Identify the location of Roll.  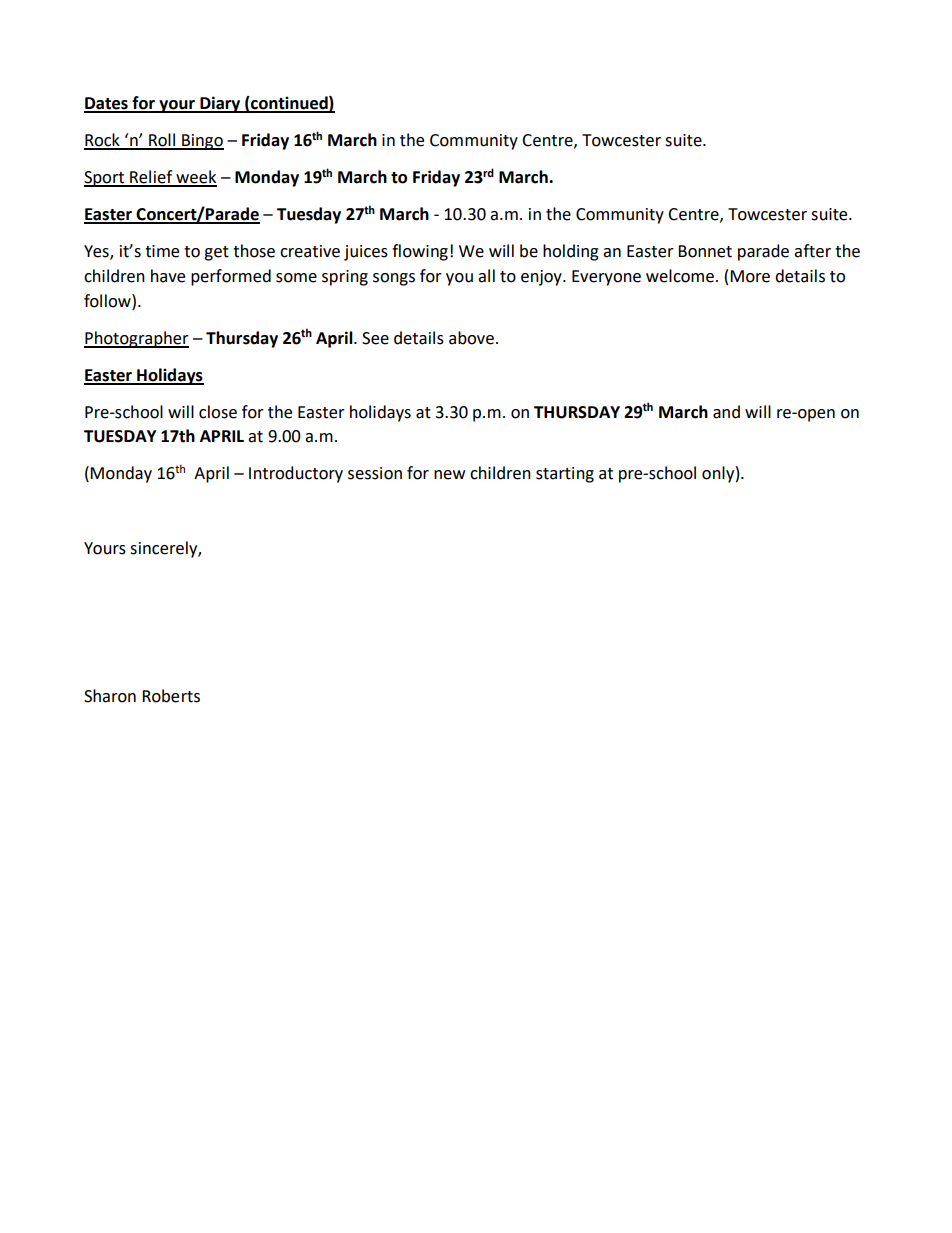
(162, 141).
